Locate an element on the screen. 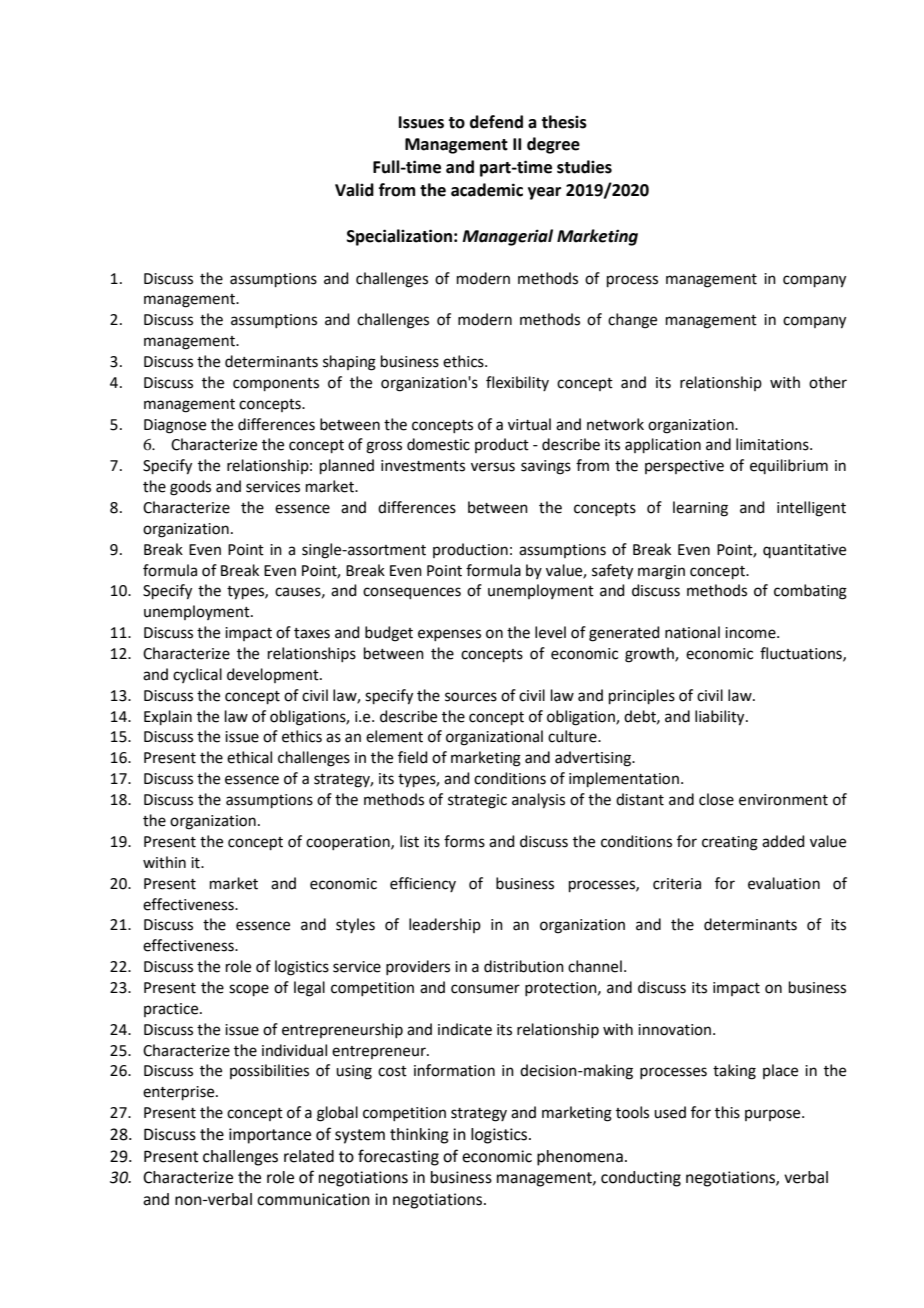 The image size is (924, 1308). components is located at coordinates (276, 384).
